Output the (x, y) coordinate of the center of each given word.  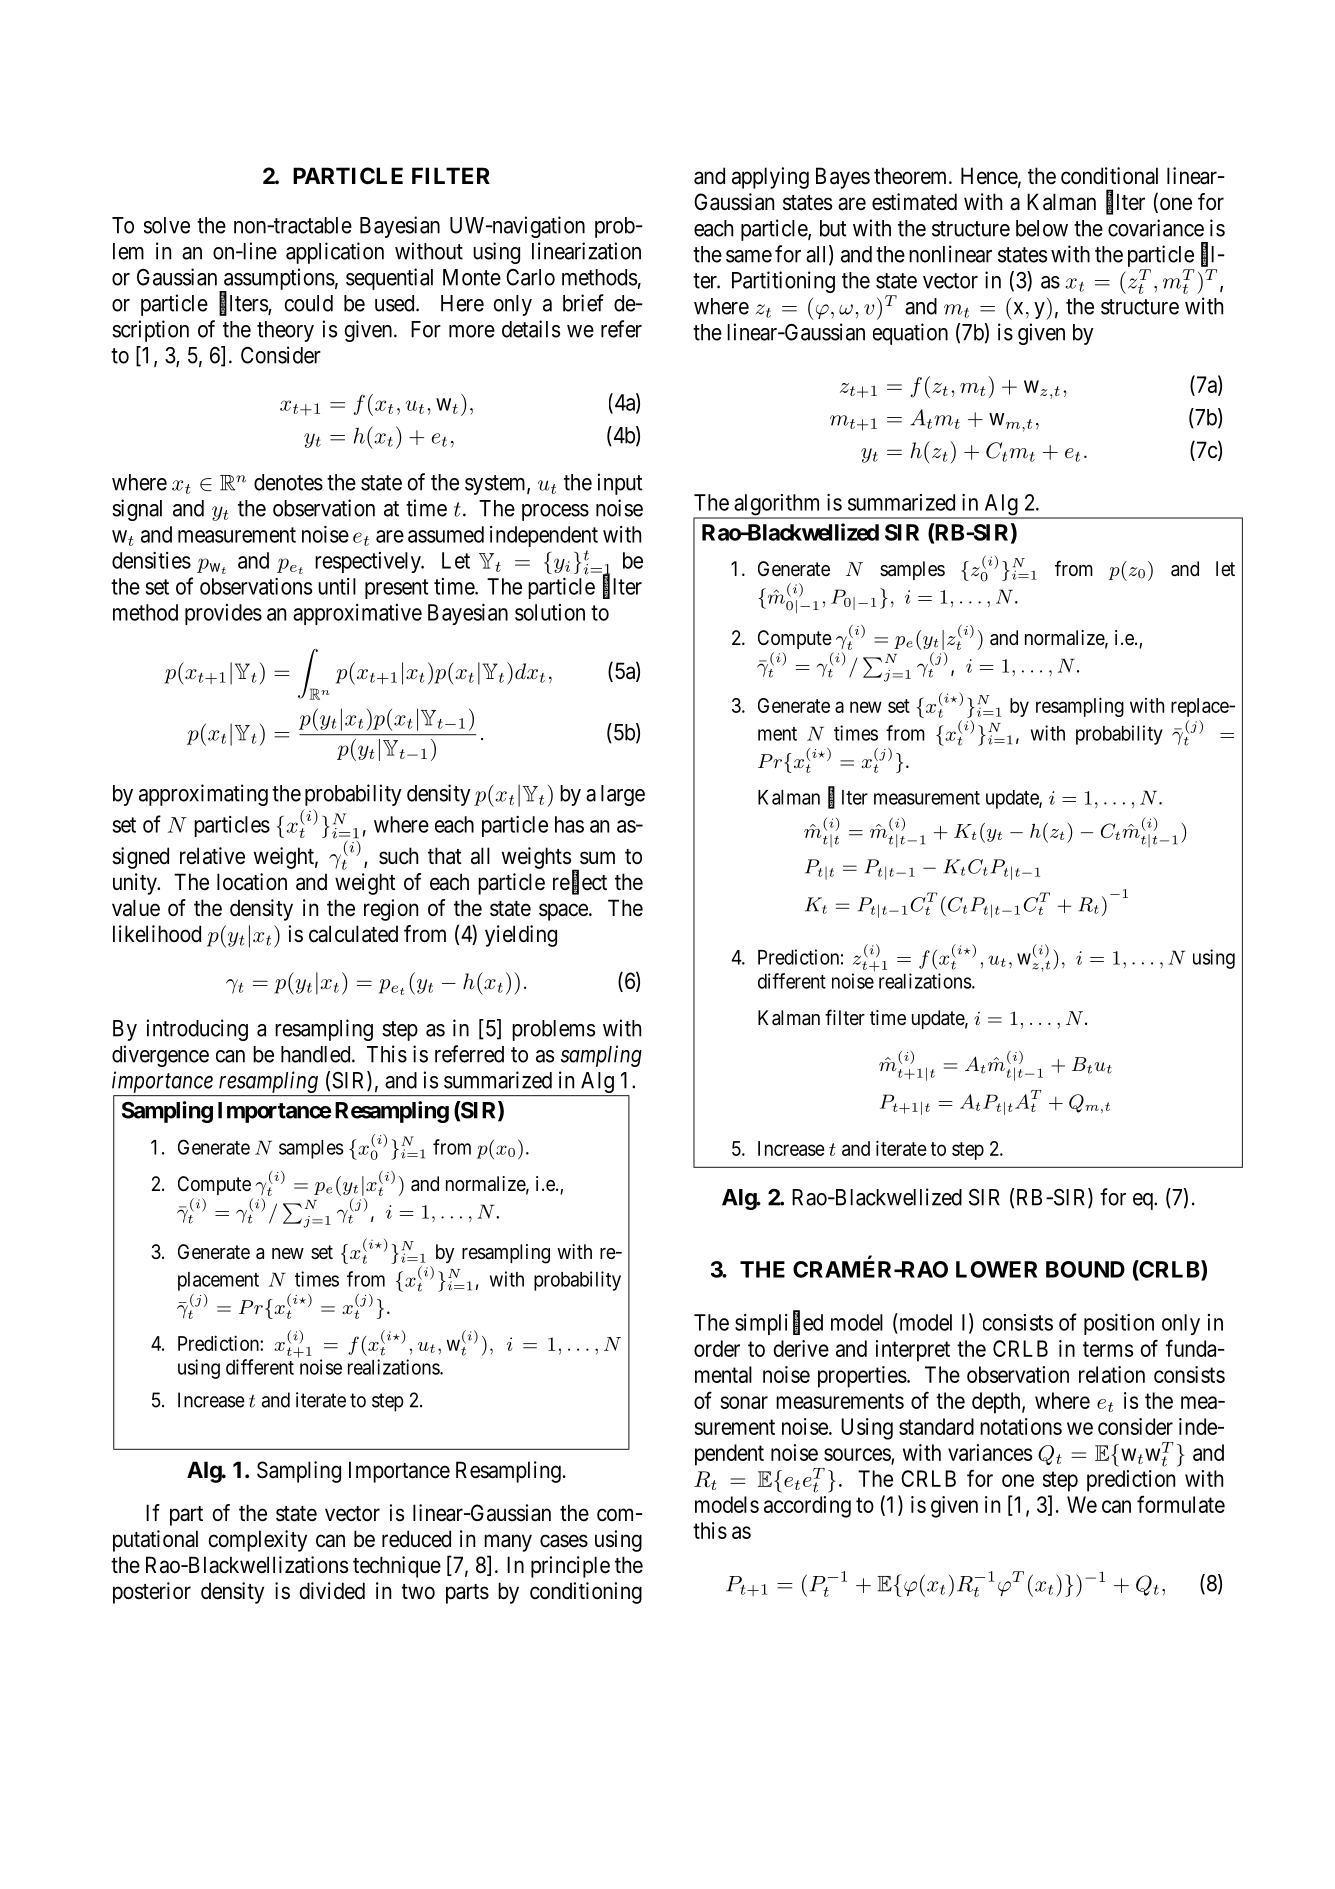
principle (570, 1567)
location (252, 882)
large (623, 795)
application (335, 253)
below (1042, 228)
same (749, 256)
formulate (1181, 1504)
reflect (580, 882)
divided (332, 1591)
